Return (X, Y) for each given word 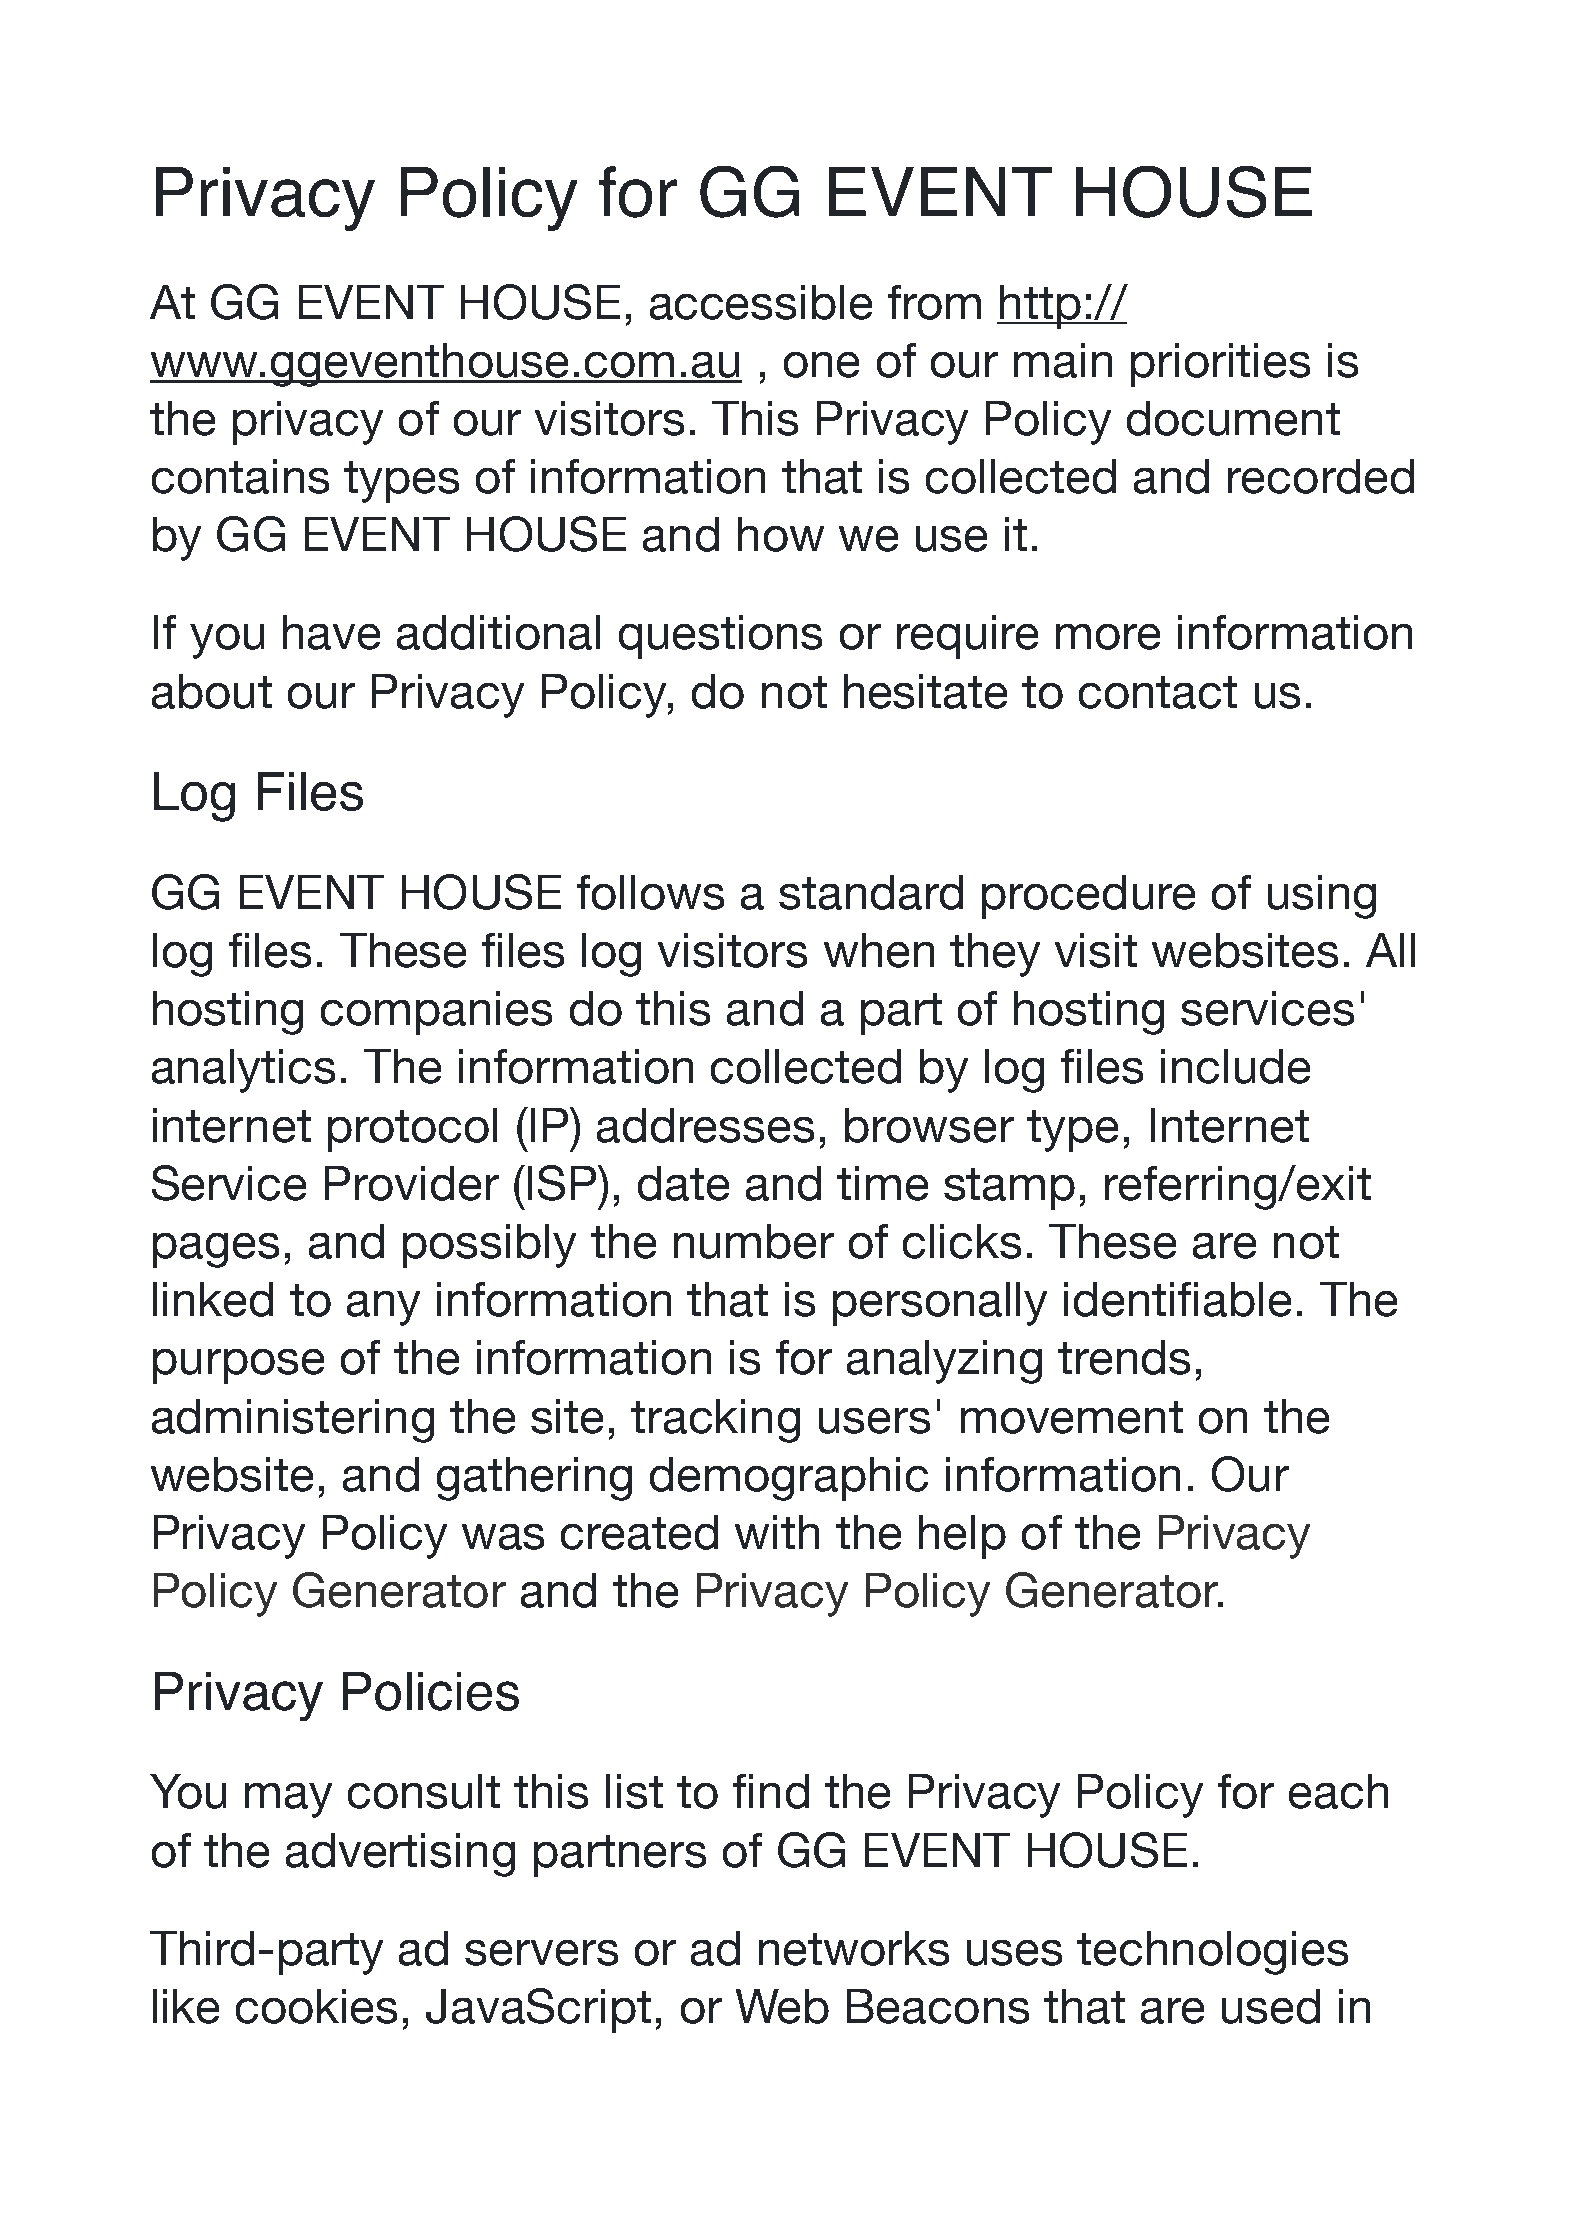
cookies (316, 2006)
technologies (1212, 1953)
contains (240, 476)
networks (854, 1948)
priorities (1220, 365)
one (821, 365)
